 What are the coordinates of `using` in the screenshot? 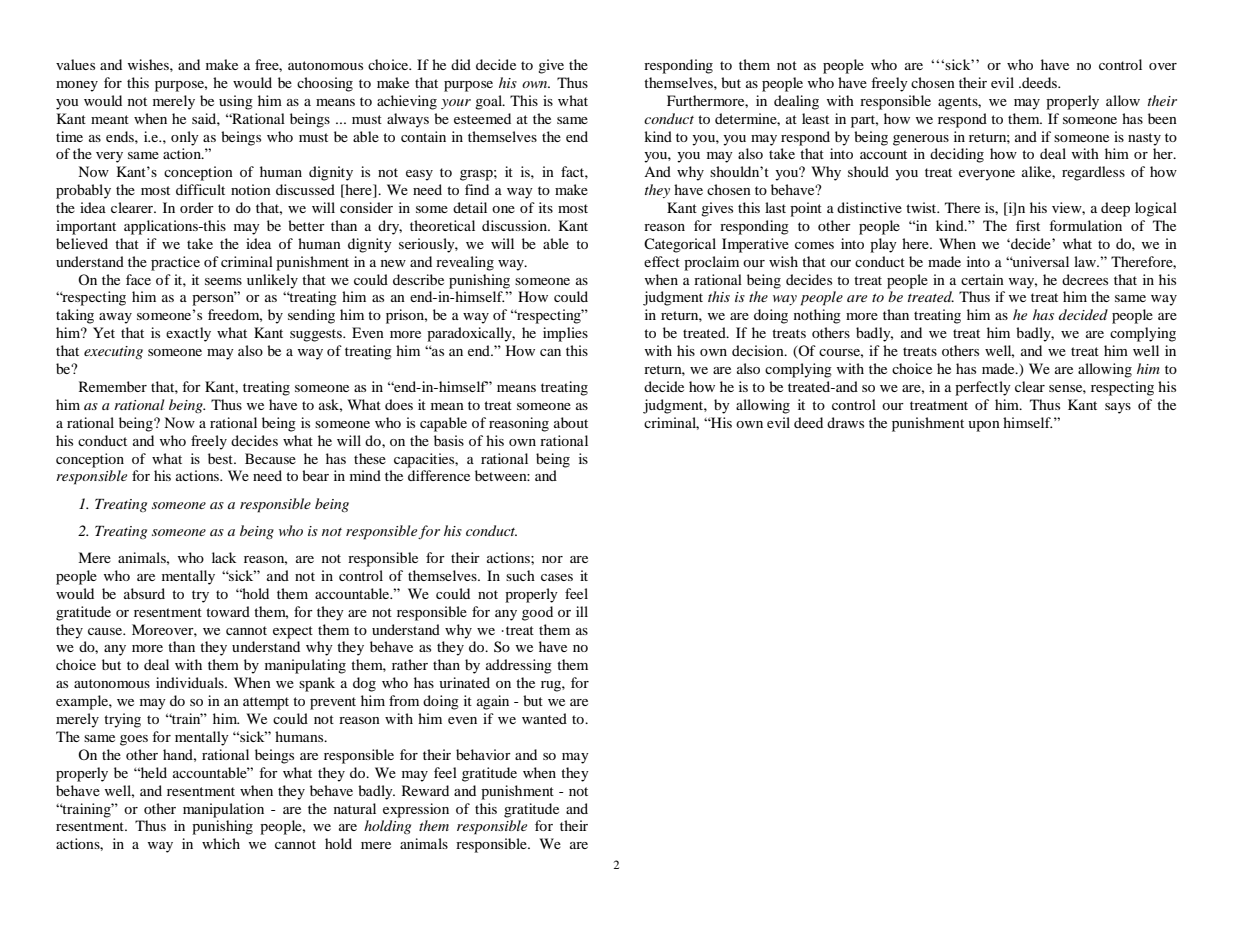 It's located at (236, 102).
